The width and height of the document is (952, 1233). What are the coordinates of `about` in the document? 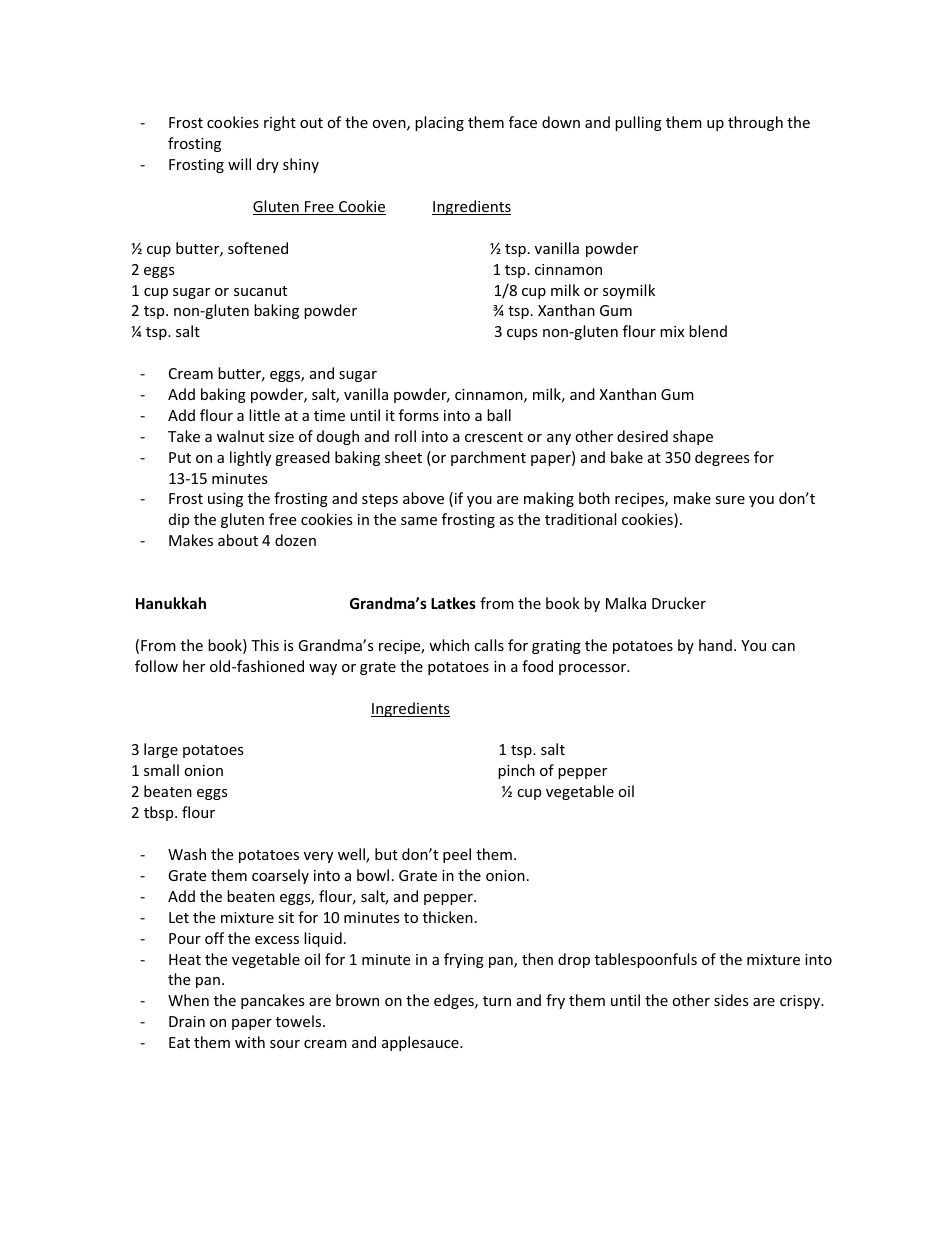 It's located at (238, 540).
